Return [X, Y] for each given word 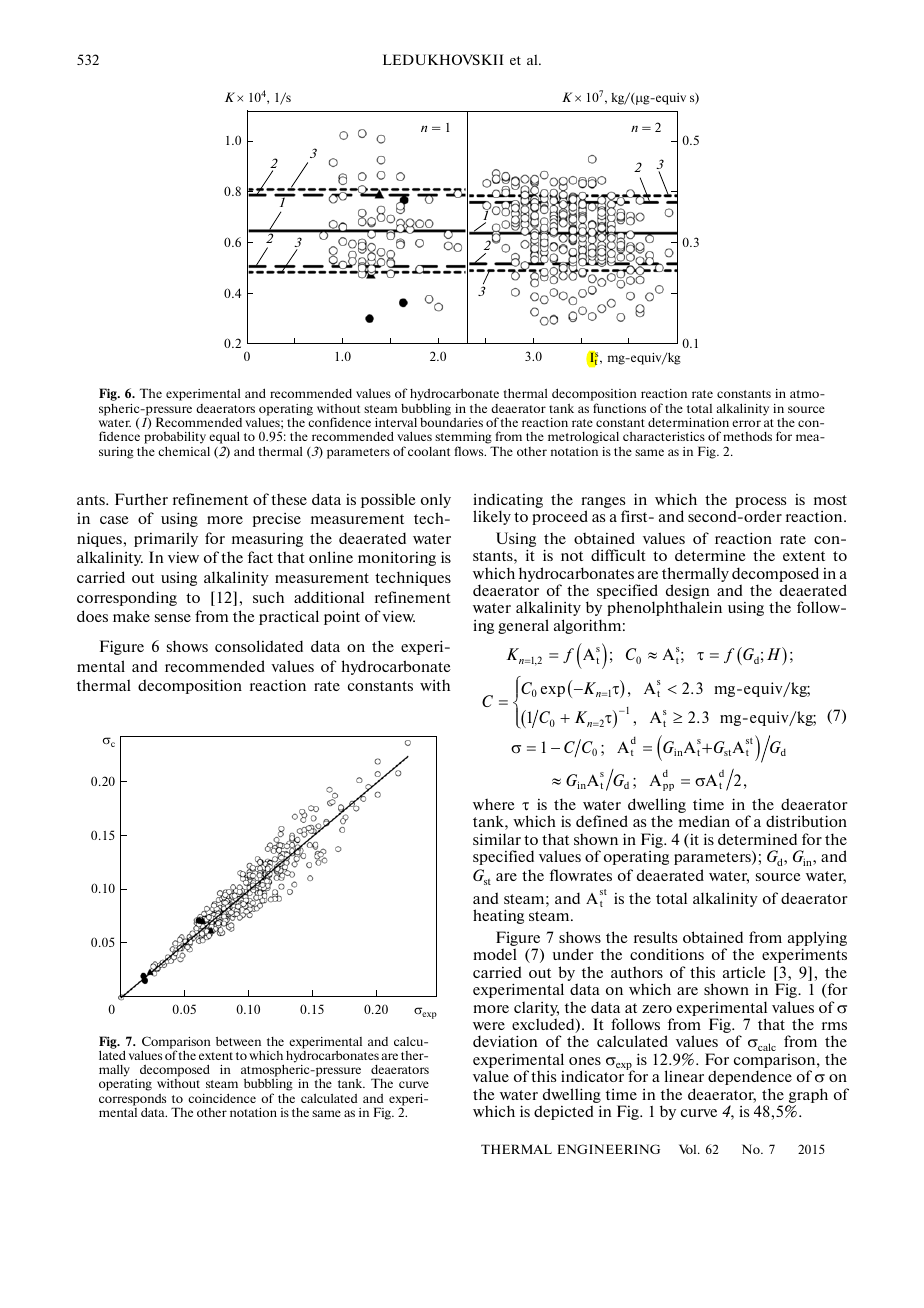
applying [817, 940]
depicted [564, 1112]
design [688, 593]
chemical [184, 451]
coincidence [222, 1098]
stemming [464, 439]
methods [747, 436]
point [342, 617]
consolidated [259, 646]
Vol [689, 1149]
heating [498, 916]
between [238, 1041]
